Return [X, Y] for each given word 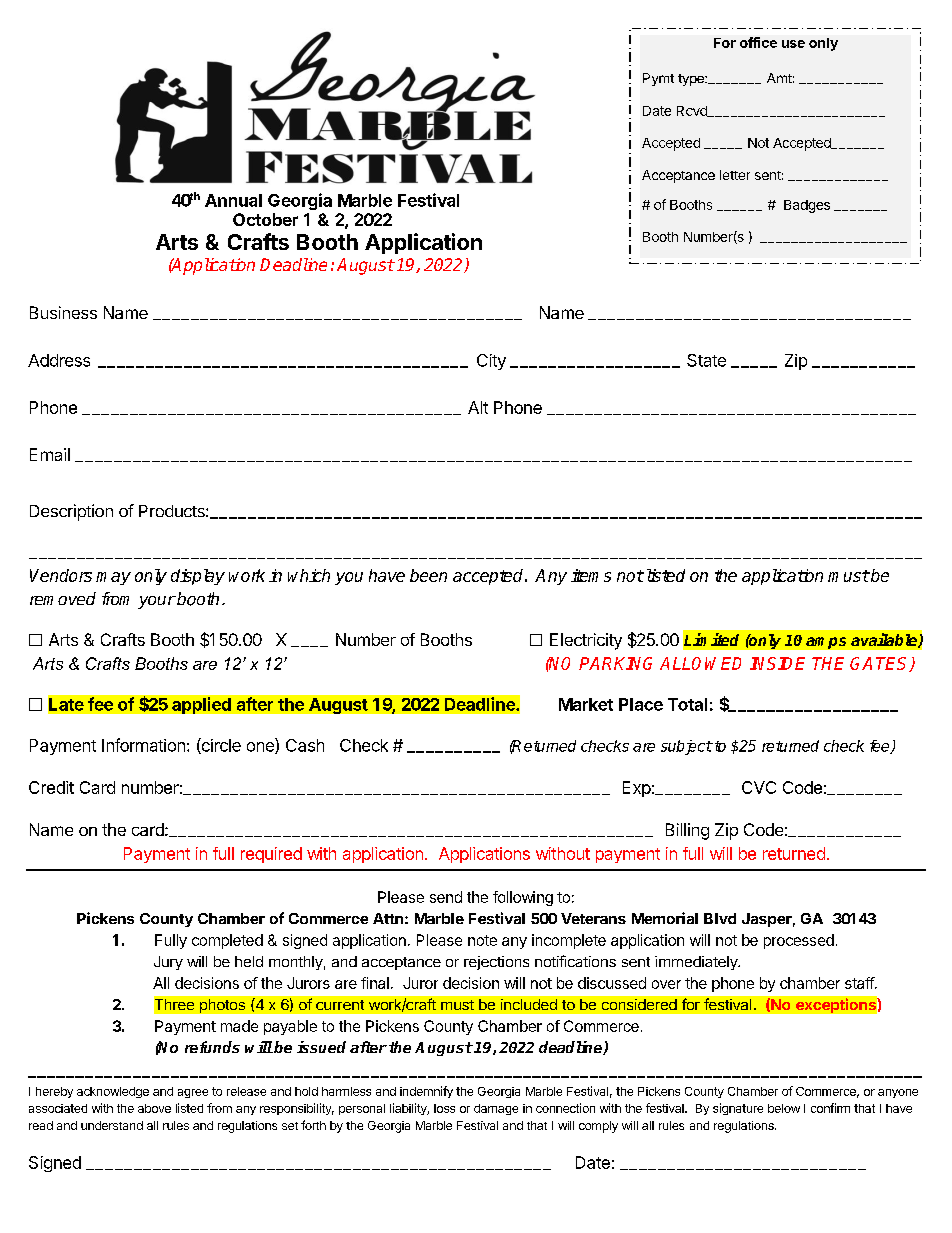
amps [826, 643]
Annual [233, 200]
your [157, 602]
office [758, 42]
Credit [51, 787]
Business [63, 312]
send [446, 897]
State [706, 360]
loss [444, 1108]
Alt [478, 407]
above [154, 1108]
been [428, 575]
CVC [759, 787]
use [793, 44]
